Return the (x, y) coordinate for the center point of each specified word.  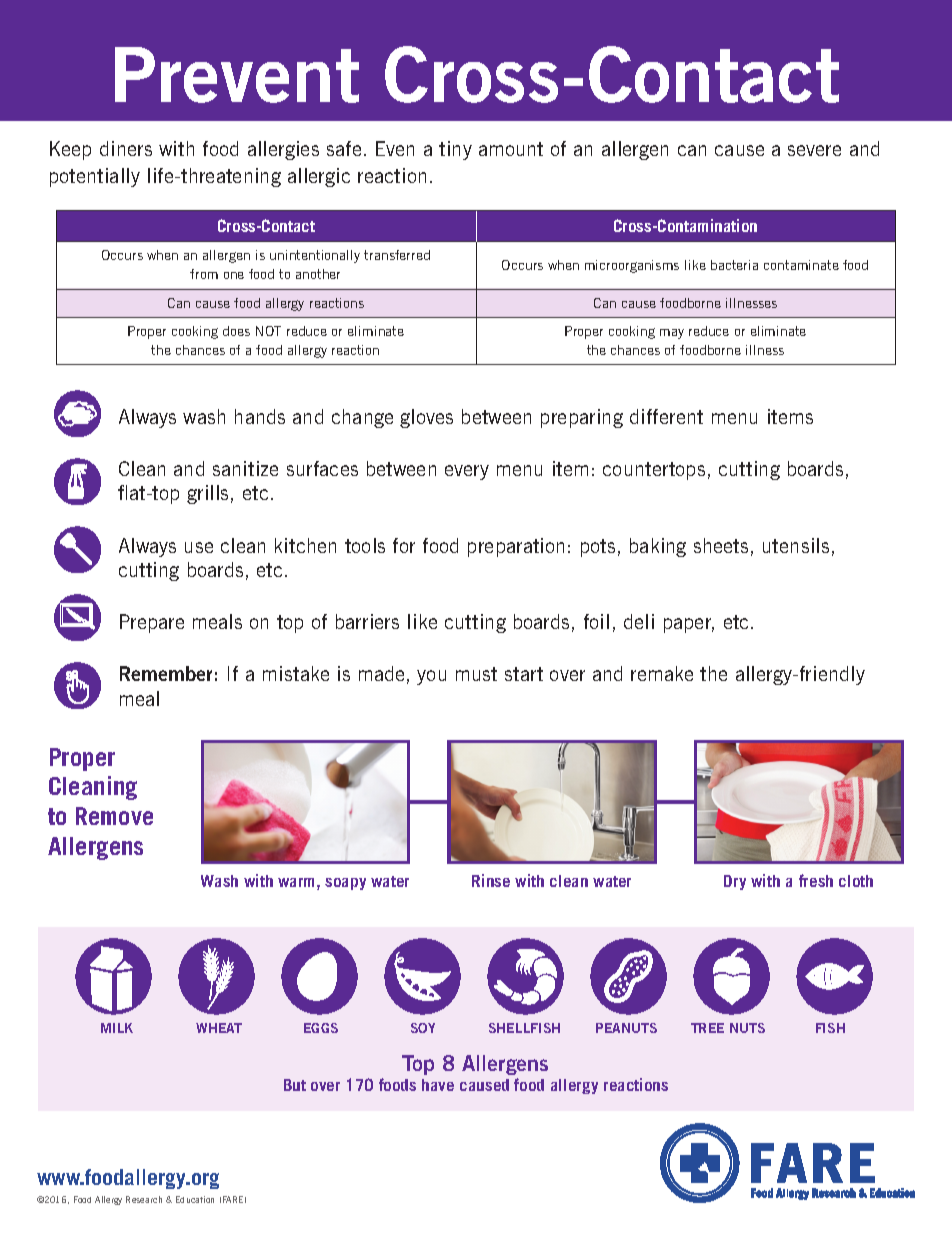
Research (144, 1199)
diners (126, 148)
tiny (455, 150)
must (476, 674)
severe (814, 150)
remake (662, 673)
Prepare (152, 623)
